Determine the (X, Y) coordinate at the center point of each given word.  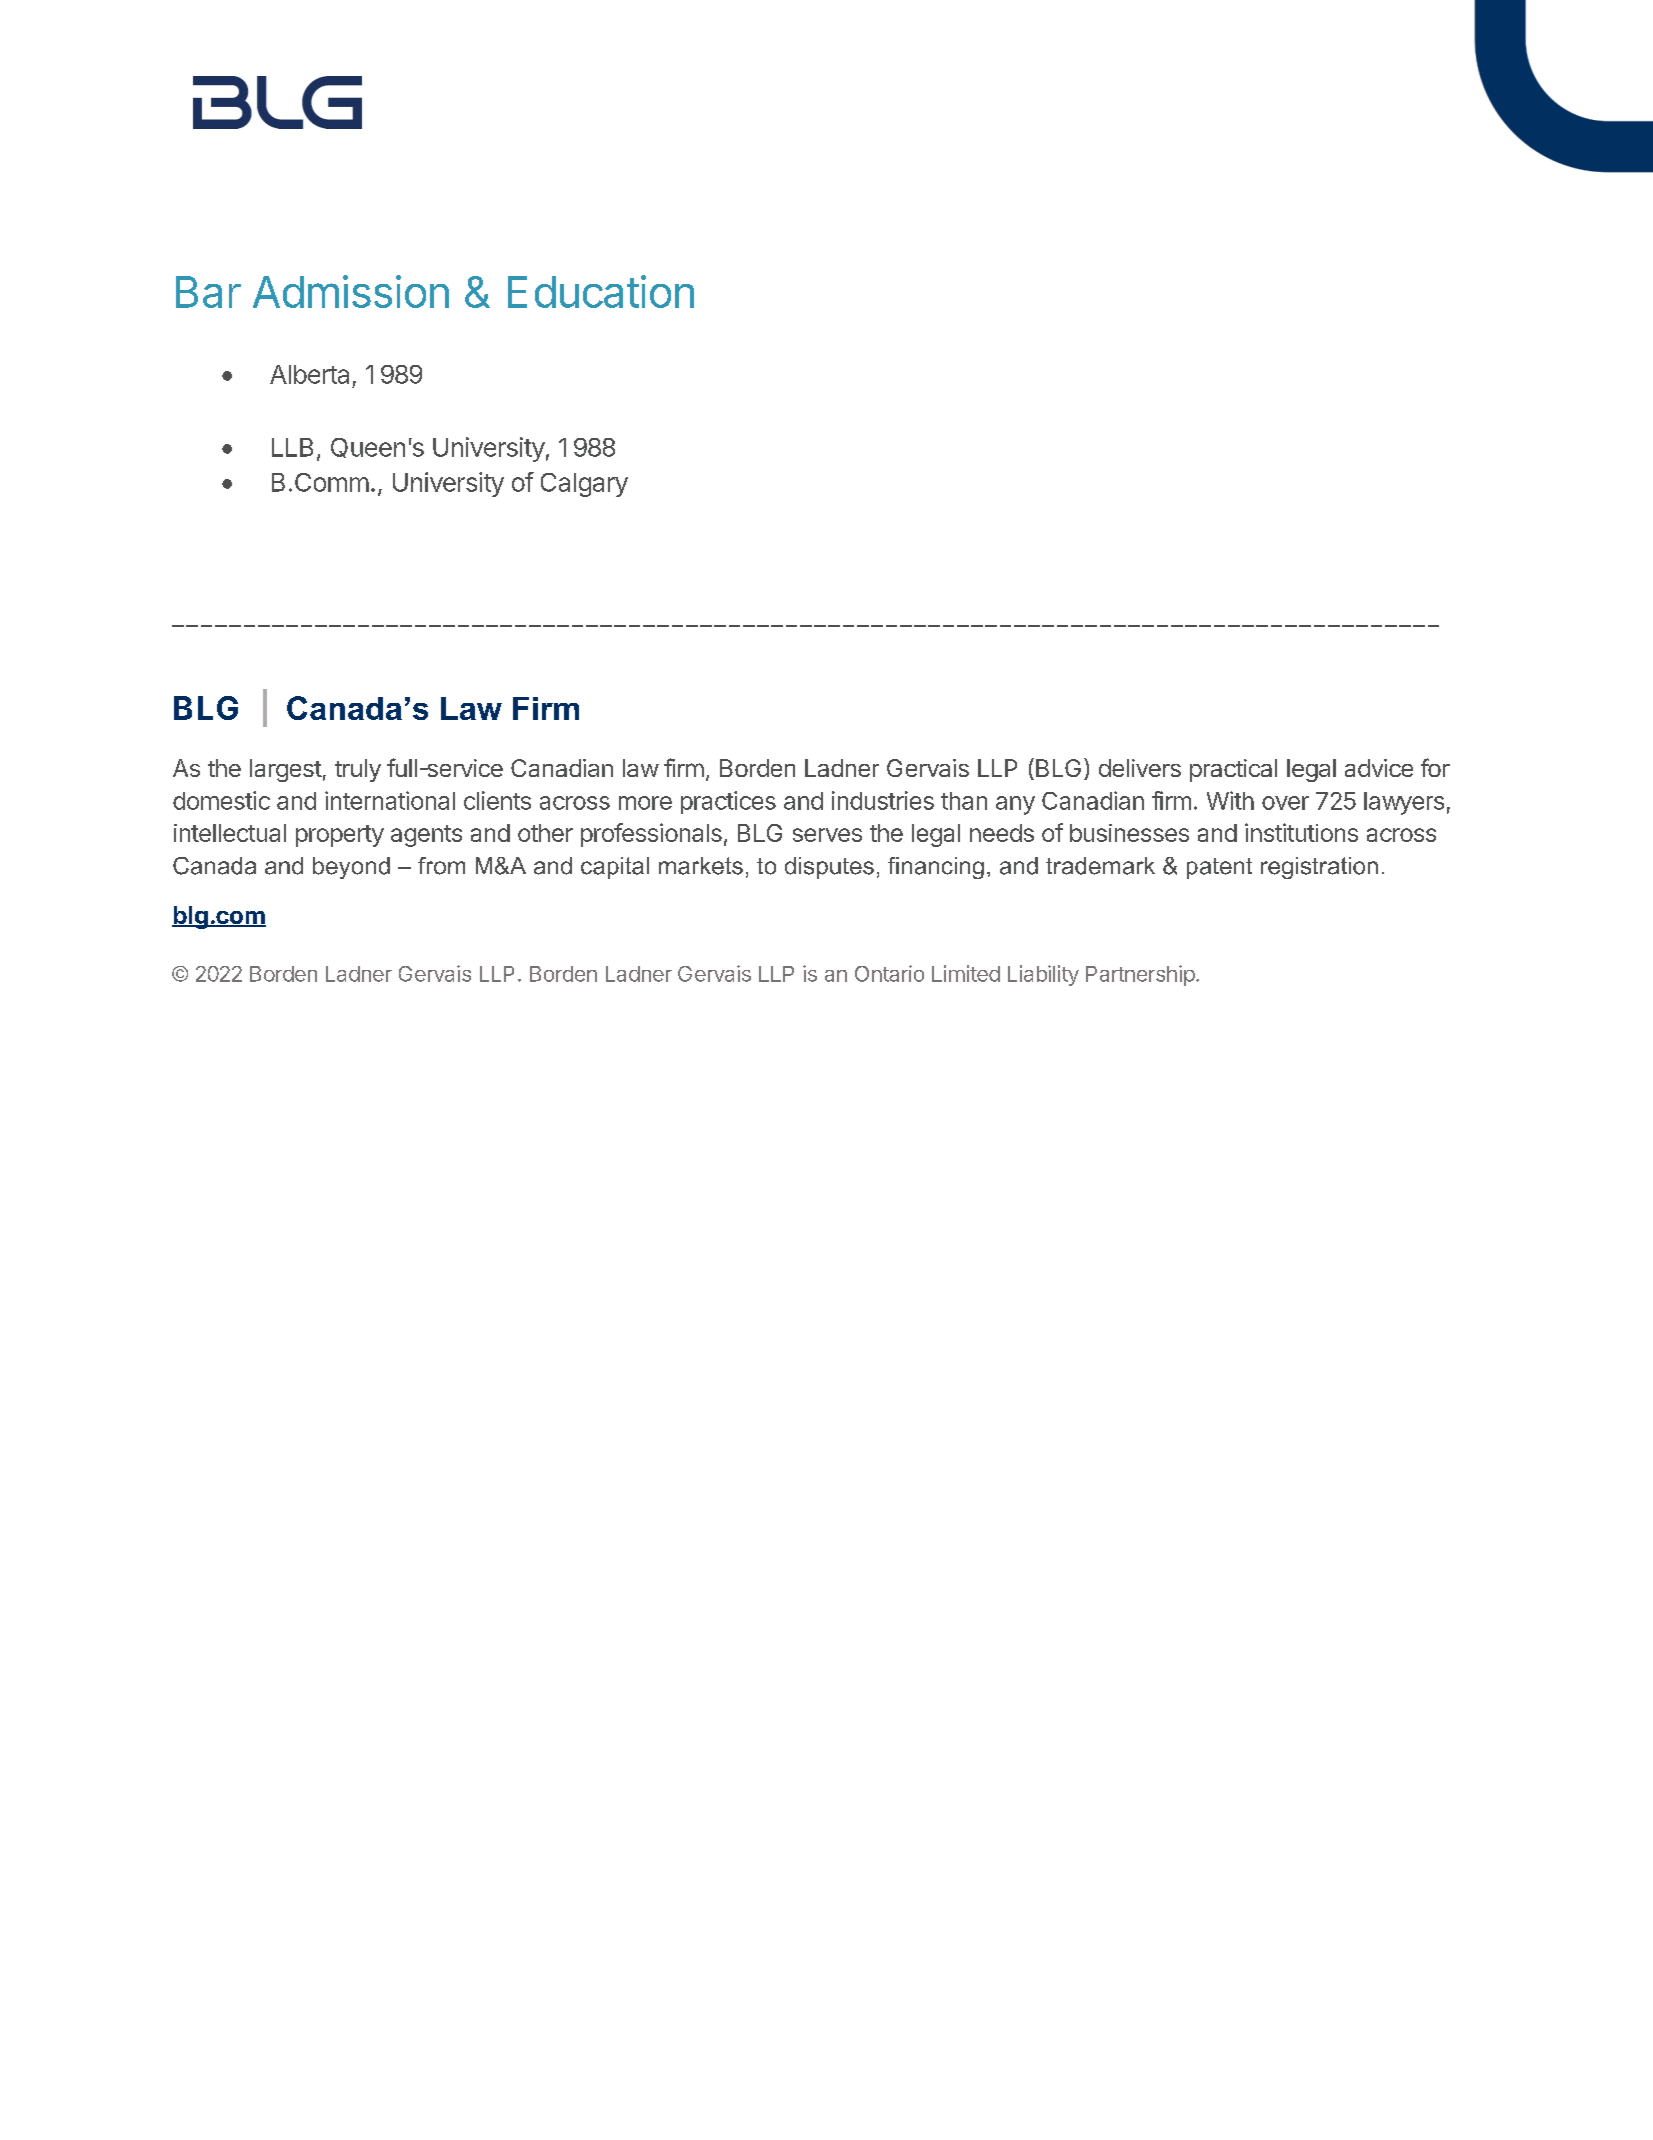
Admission (351, 291)
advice (1379, 768)
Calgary (584, 485)
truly (358, 770)
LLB (292, 447)
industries (883, 800)
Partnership (1140, 975)
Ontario (889, 973)
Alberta (309, 374)
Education (601, 291)
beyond (351, 868)
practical (1233, 770)
